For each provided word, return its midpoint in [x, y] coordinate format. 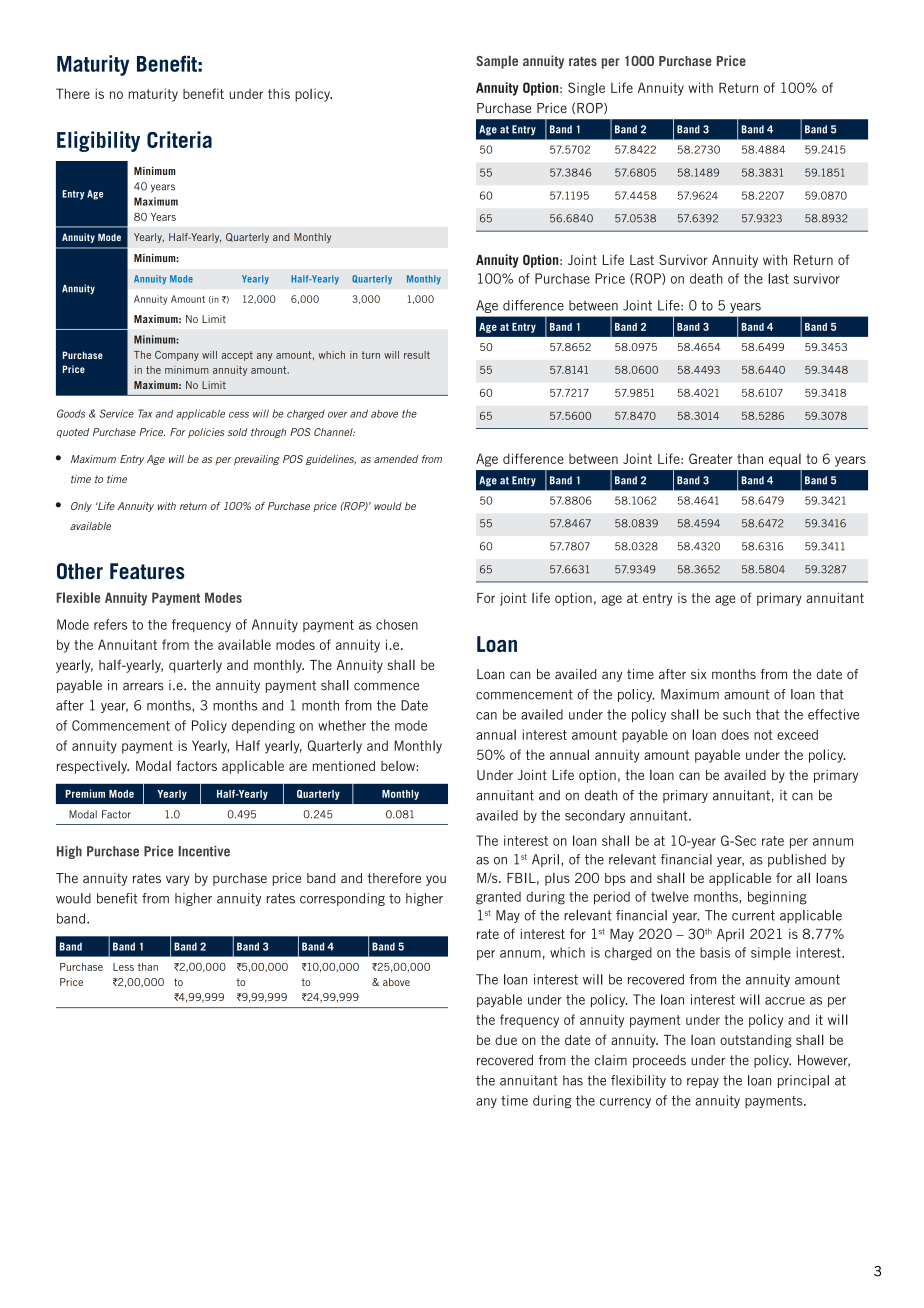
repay [703, 1083]
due [506, 1040]
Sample [497, 62]
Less [123, 967]
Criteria [179, 139]
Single [586, 89]
